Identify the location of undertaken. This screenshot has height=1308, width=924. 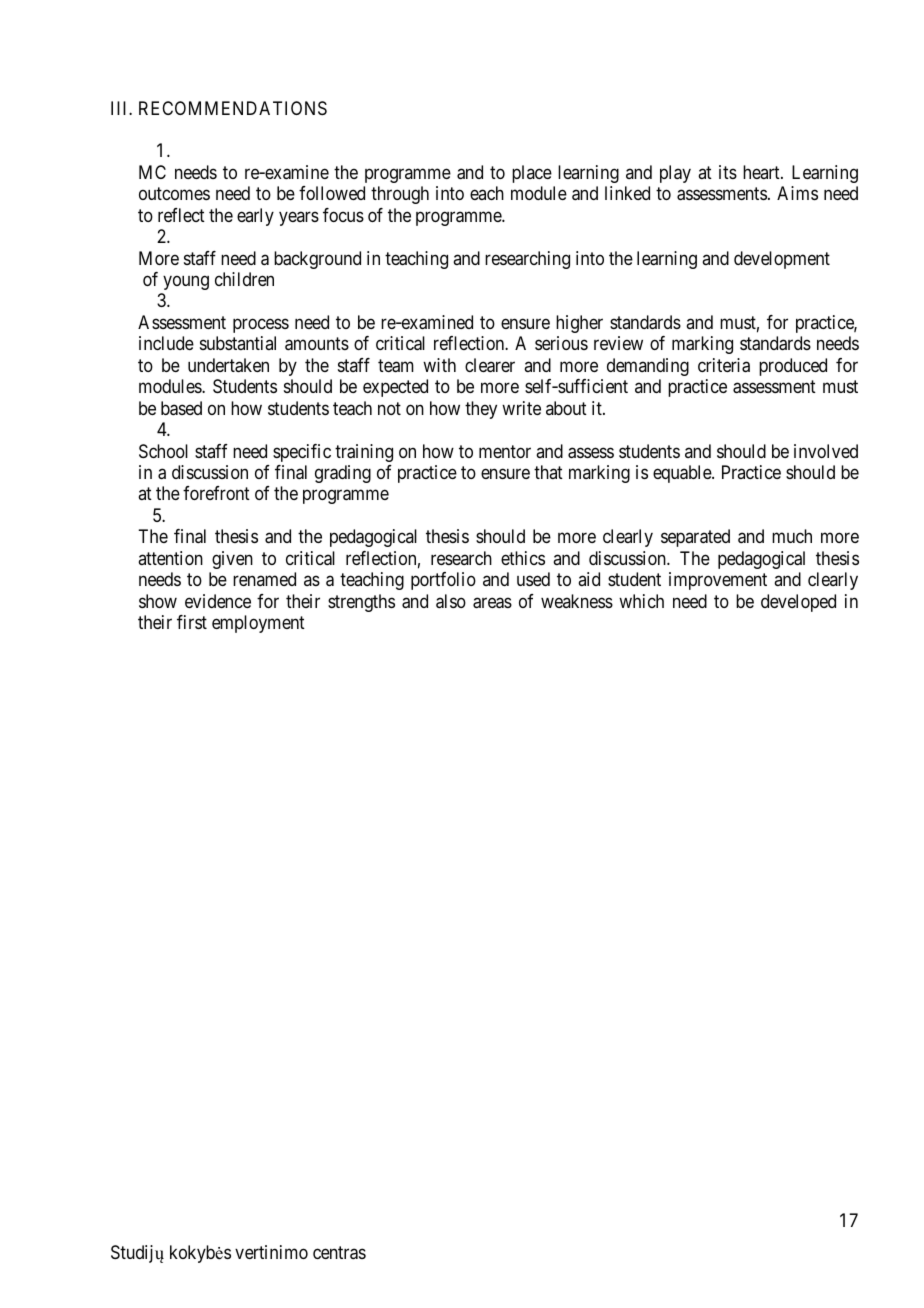
(228, 365).
